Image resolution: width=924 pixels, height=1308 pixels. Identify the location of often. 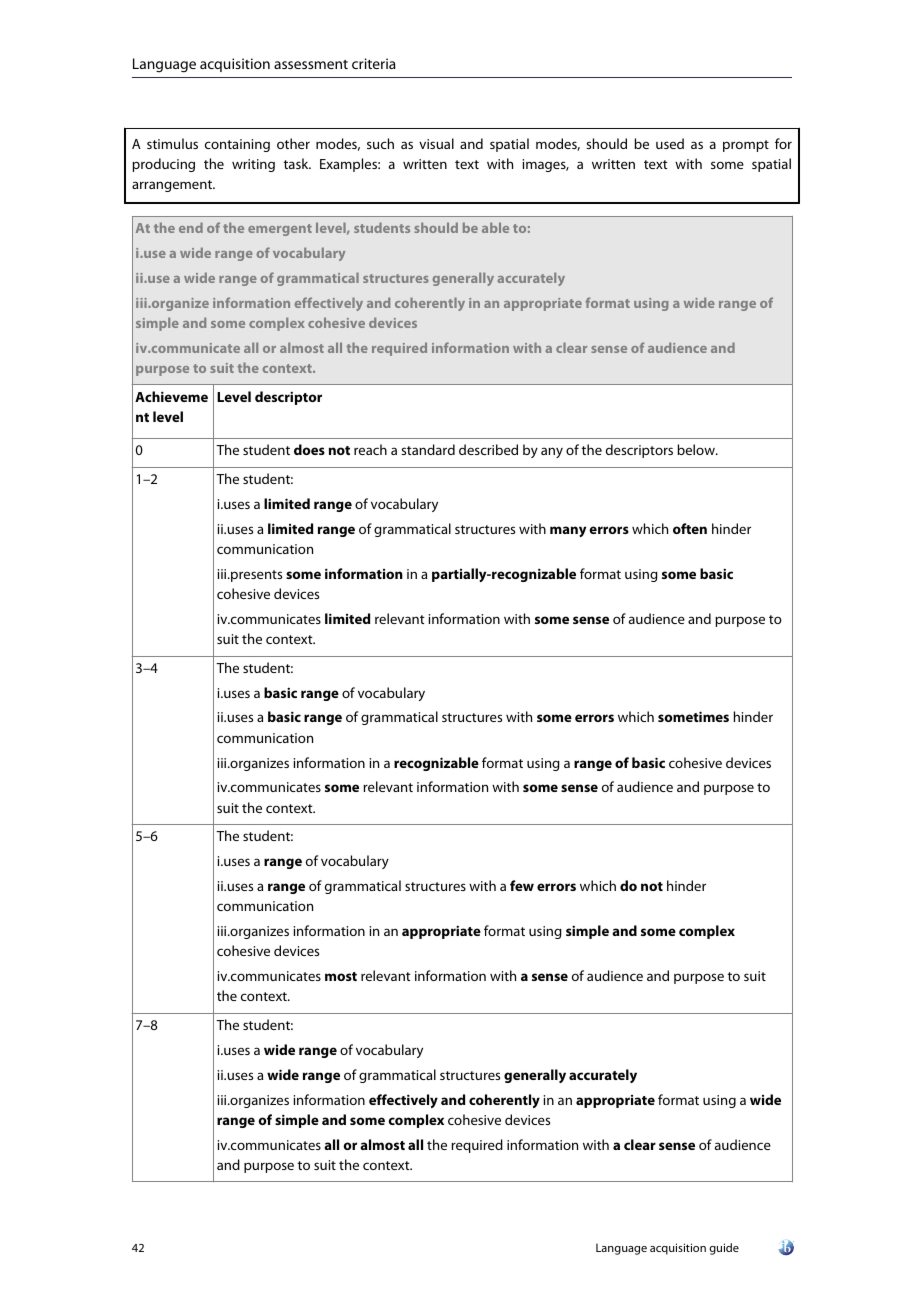
(690, 528).
